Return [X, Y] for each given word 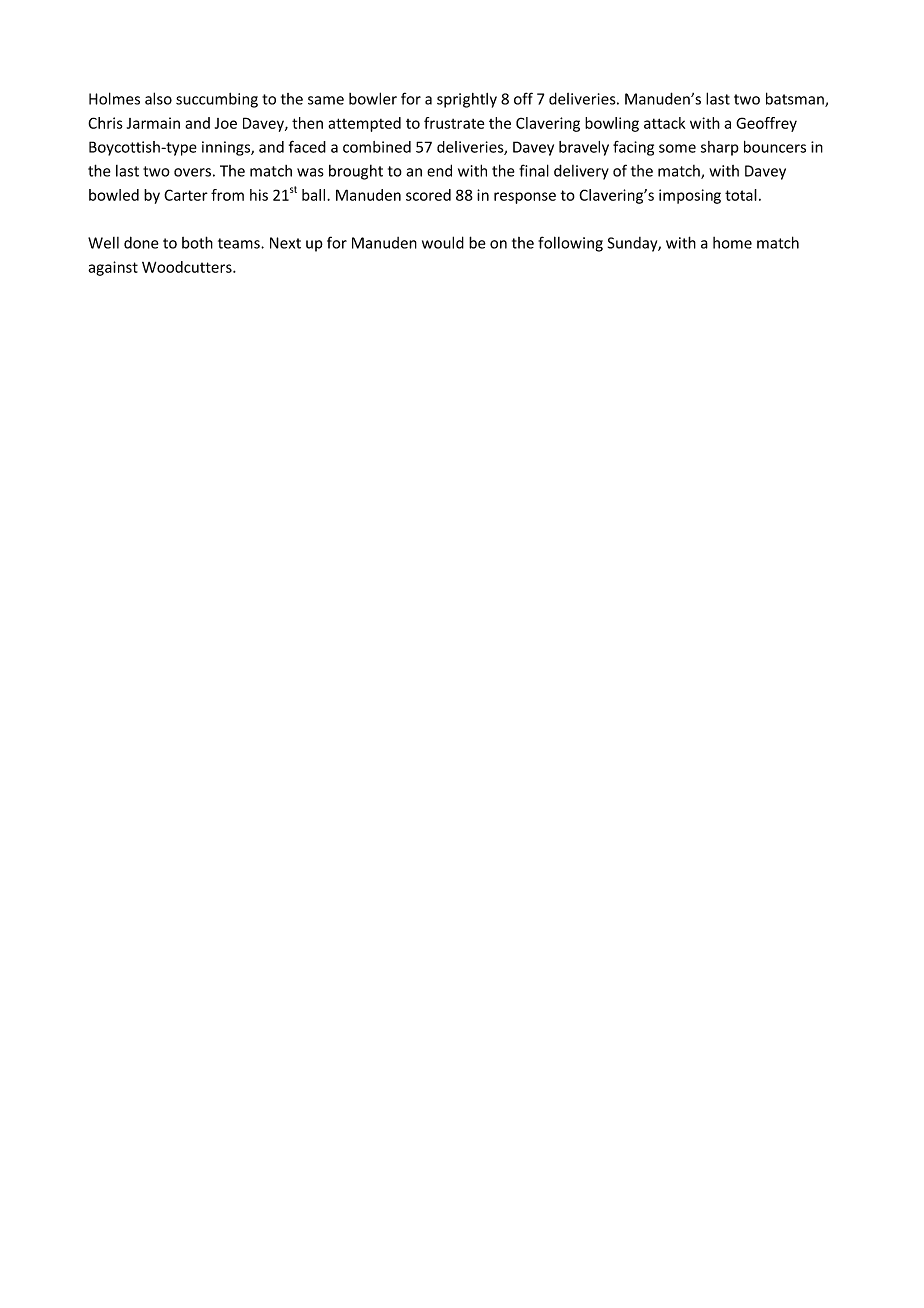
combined [377, 147]
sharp [720, 148]
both [197, 242]
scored [428, 195]
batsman [796, 99]
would [443, 242]
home [732, 243]
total [741, 195]
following [570, 244]
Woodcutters [188, 267]
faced [307, 146]
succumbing [217, 100]
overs [192, 172]
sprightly [467, 100]
